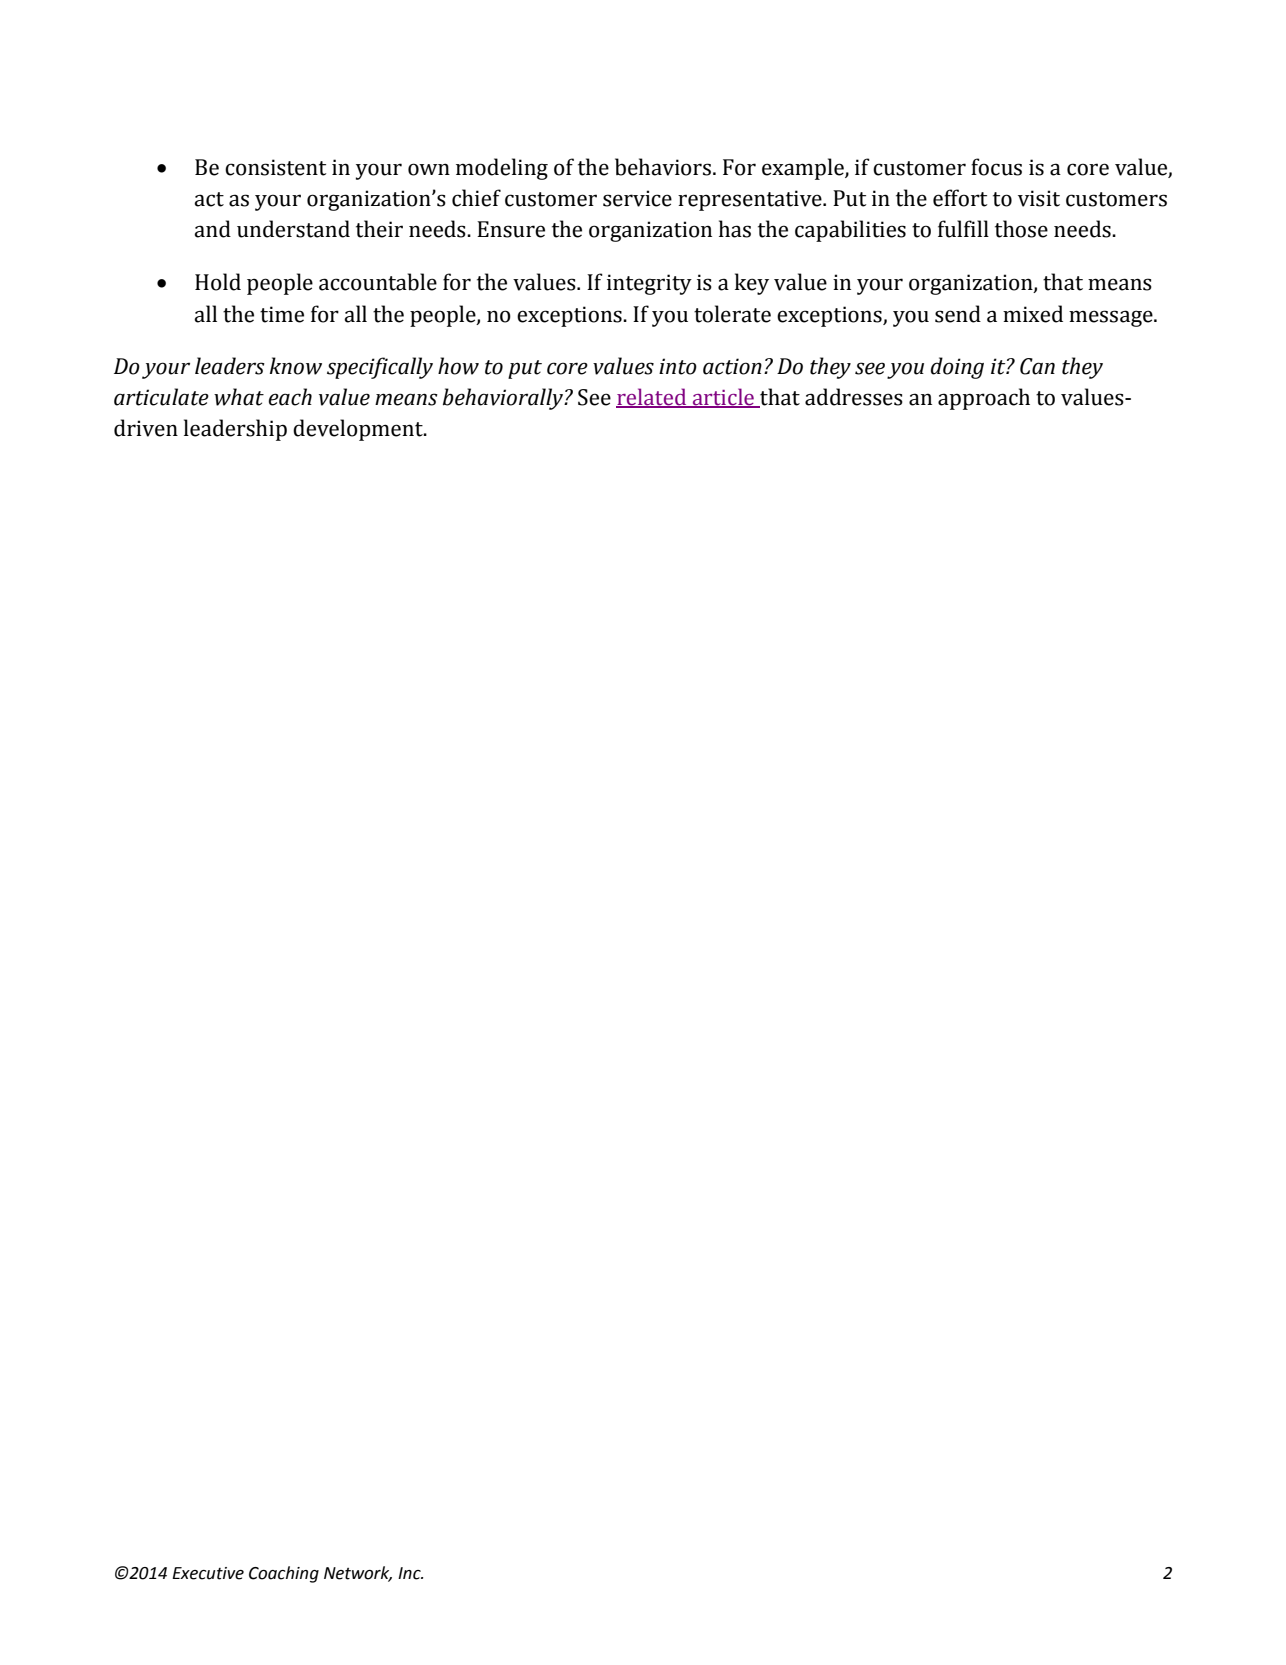 Image resolution: width=1286 pixels, height=1665 pixels. What do you see at coordinates (208, 1573) in the document?
I see `Executive` at bounding box center [208, 1573].
